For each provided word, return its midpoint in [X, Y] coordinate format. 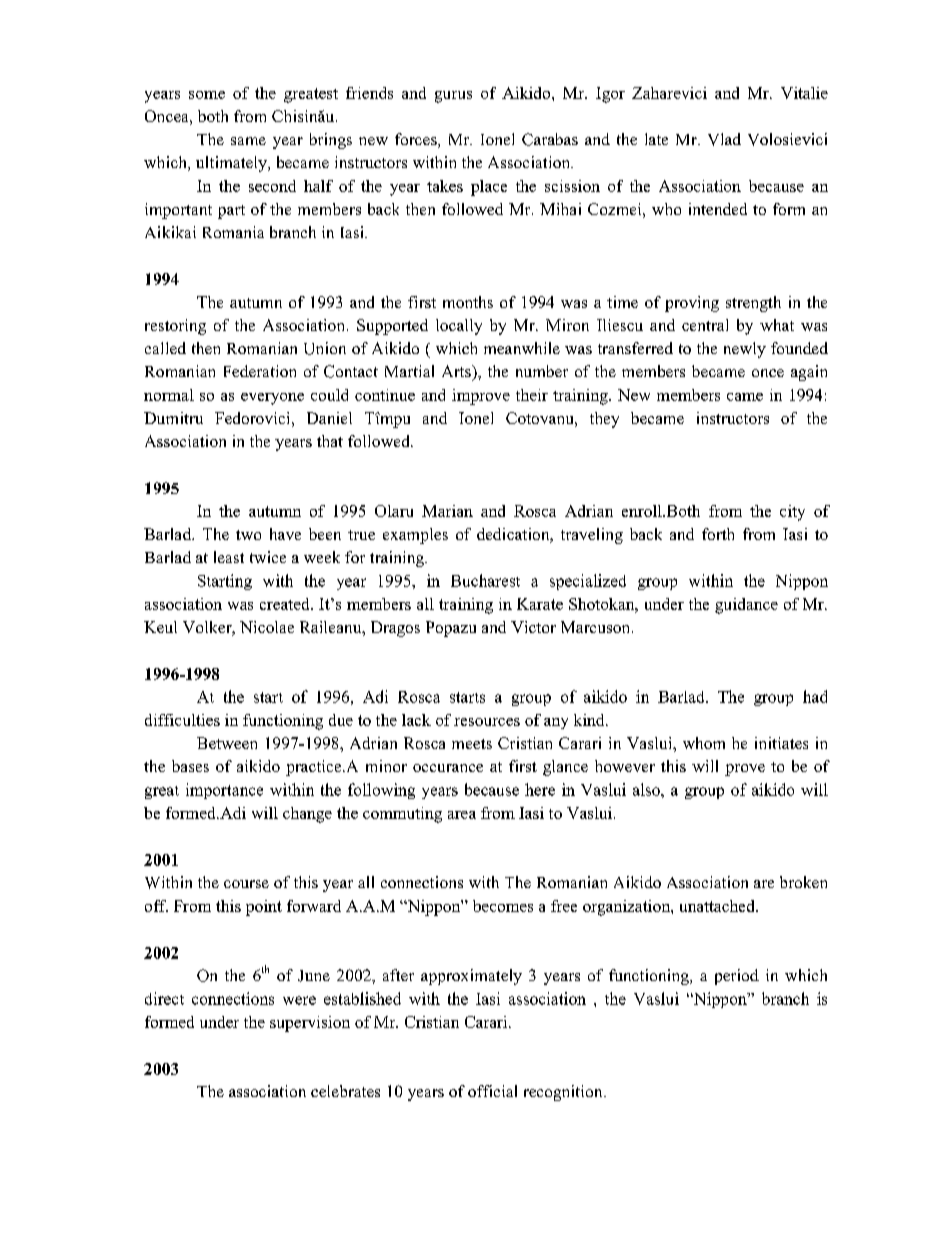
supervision [310, 1024]
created [286, 604]
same [248, 141]
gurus [453, 97]
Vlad [724, 139]
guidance [746, 606]
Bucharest [485, 580]
